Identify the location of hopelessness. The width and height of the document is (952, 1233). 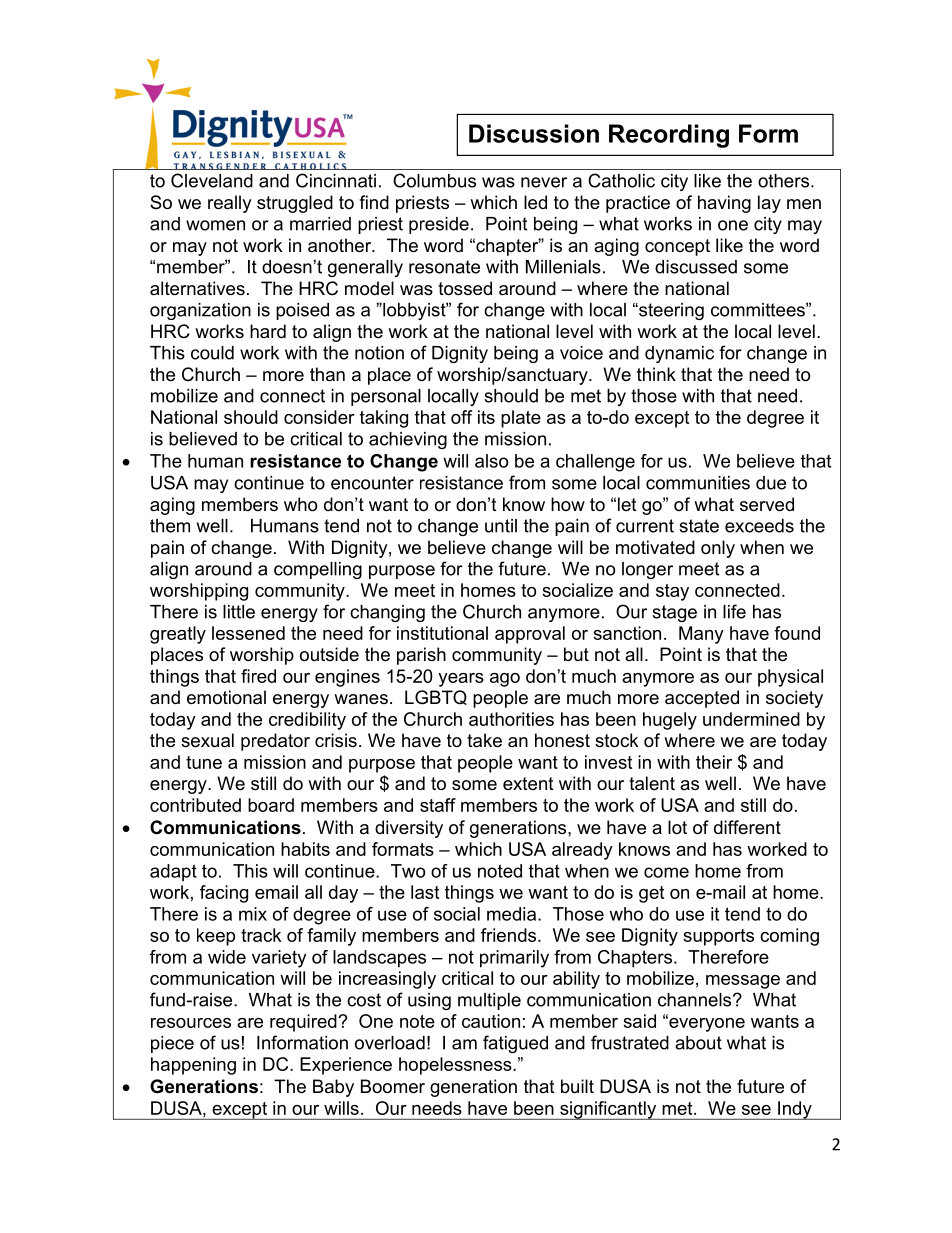
(456, 1066).
